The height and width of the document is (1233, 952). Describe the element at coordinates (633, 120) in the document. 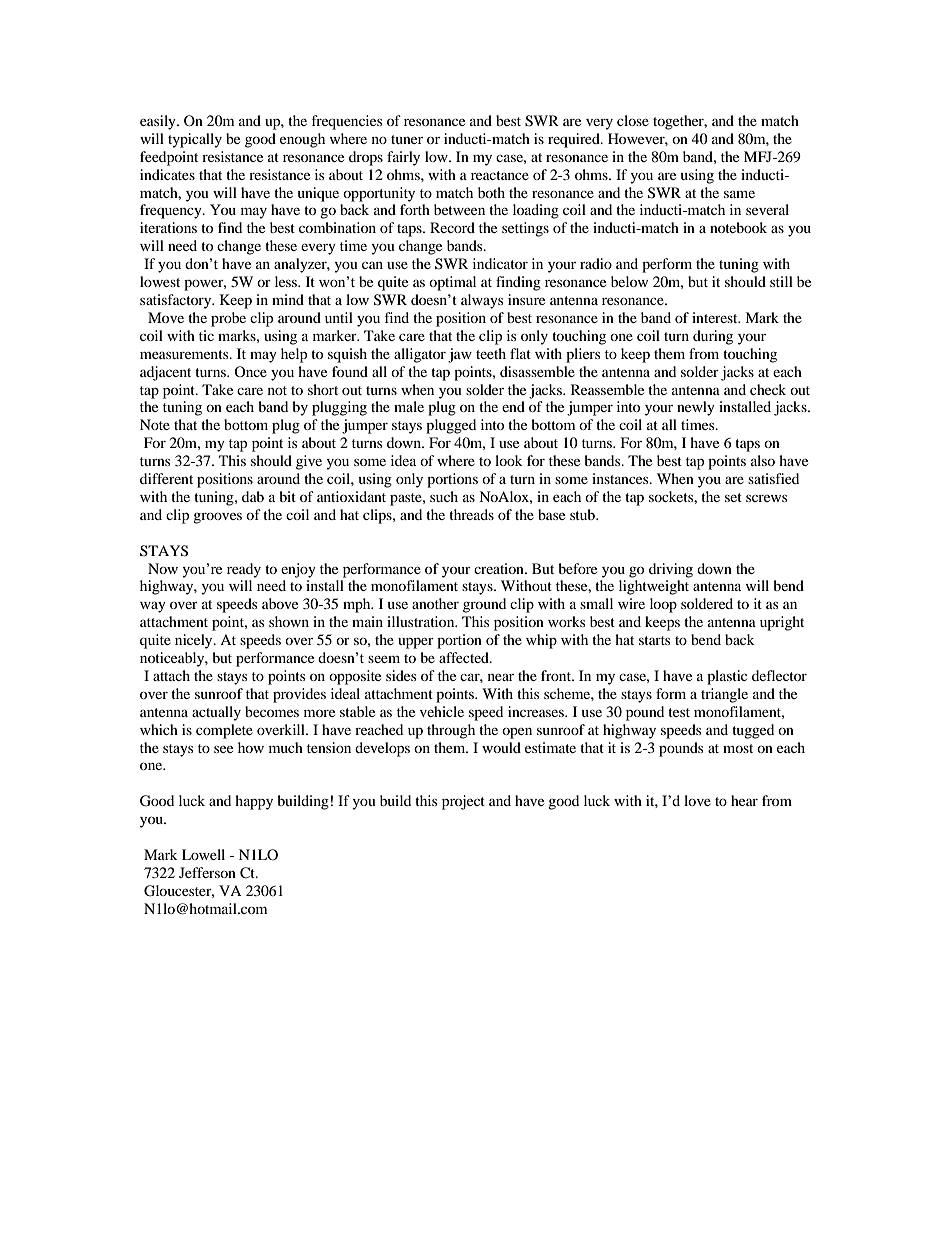

I see `close` at that location.
